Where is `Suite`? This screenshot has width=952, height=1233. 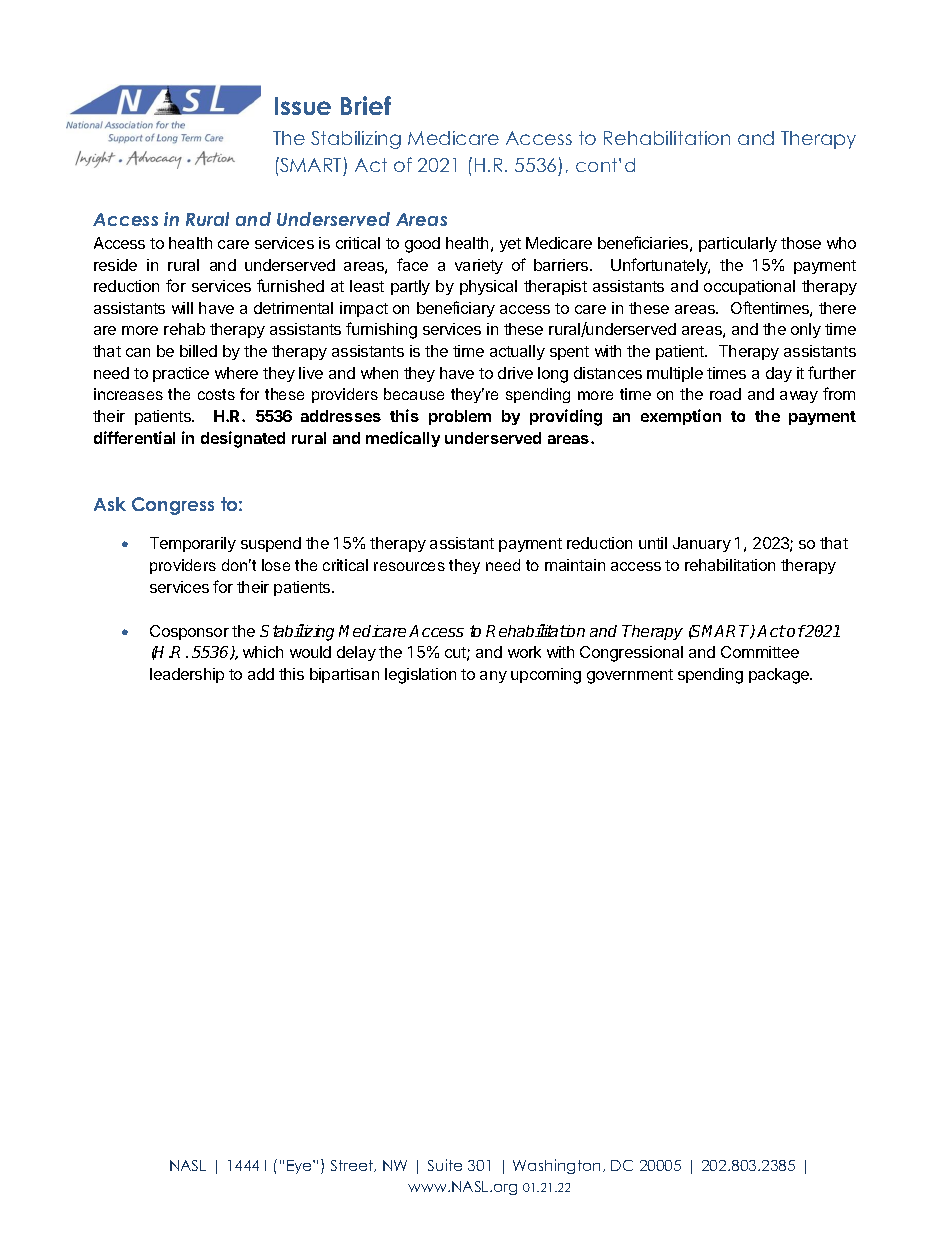
Suite is located at coordinates (445, 1165).
